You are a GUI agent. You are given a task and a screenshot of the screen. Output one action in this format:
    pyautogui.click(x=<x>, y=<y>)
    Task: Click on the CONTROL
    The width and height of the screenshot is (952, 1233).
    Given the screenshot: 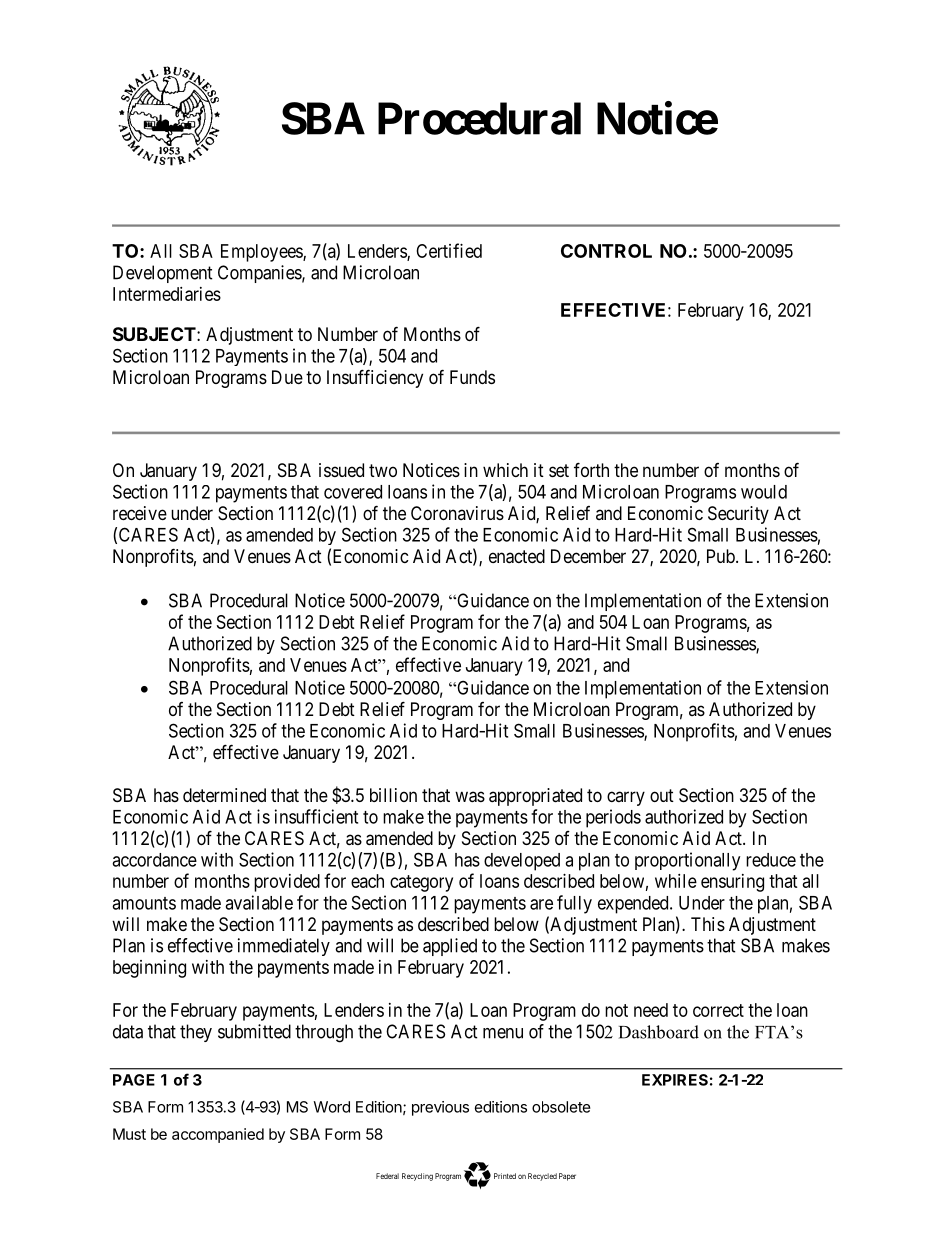 What is the action you would take?
    pyautogui.click(x=606, y=251)
